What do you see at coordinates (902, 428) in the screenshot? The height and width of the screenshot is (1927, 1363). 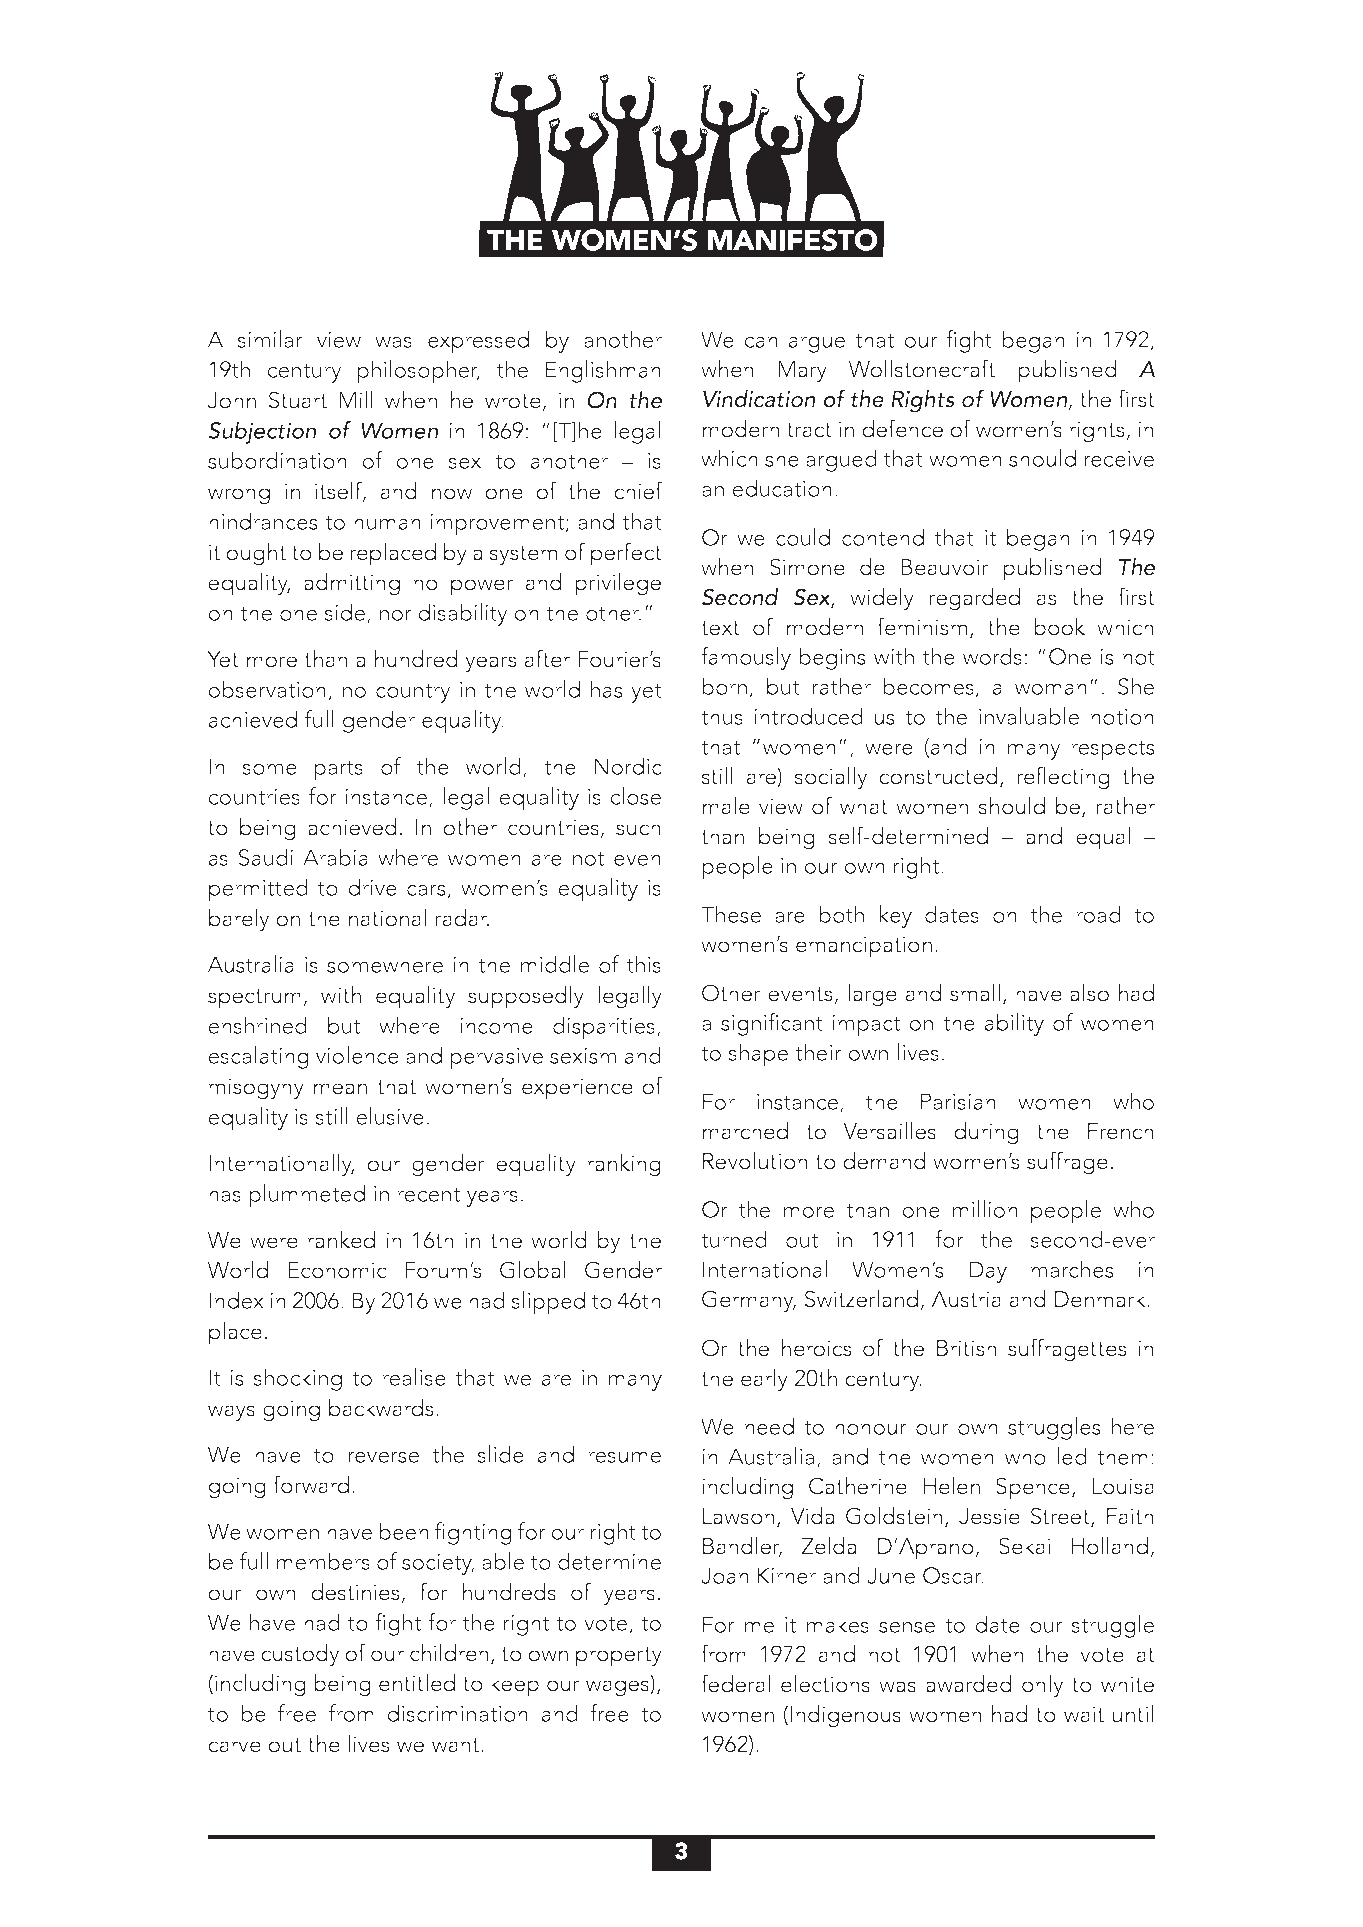 I see `defence` at bounding box center [902, 428].
